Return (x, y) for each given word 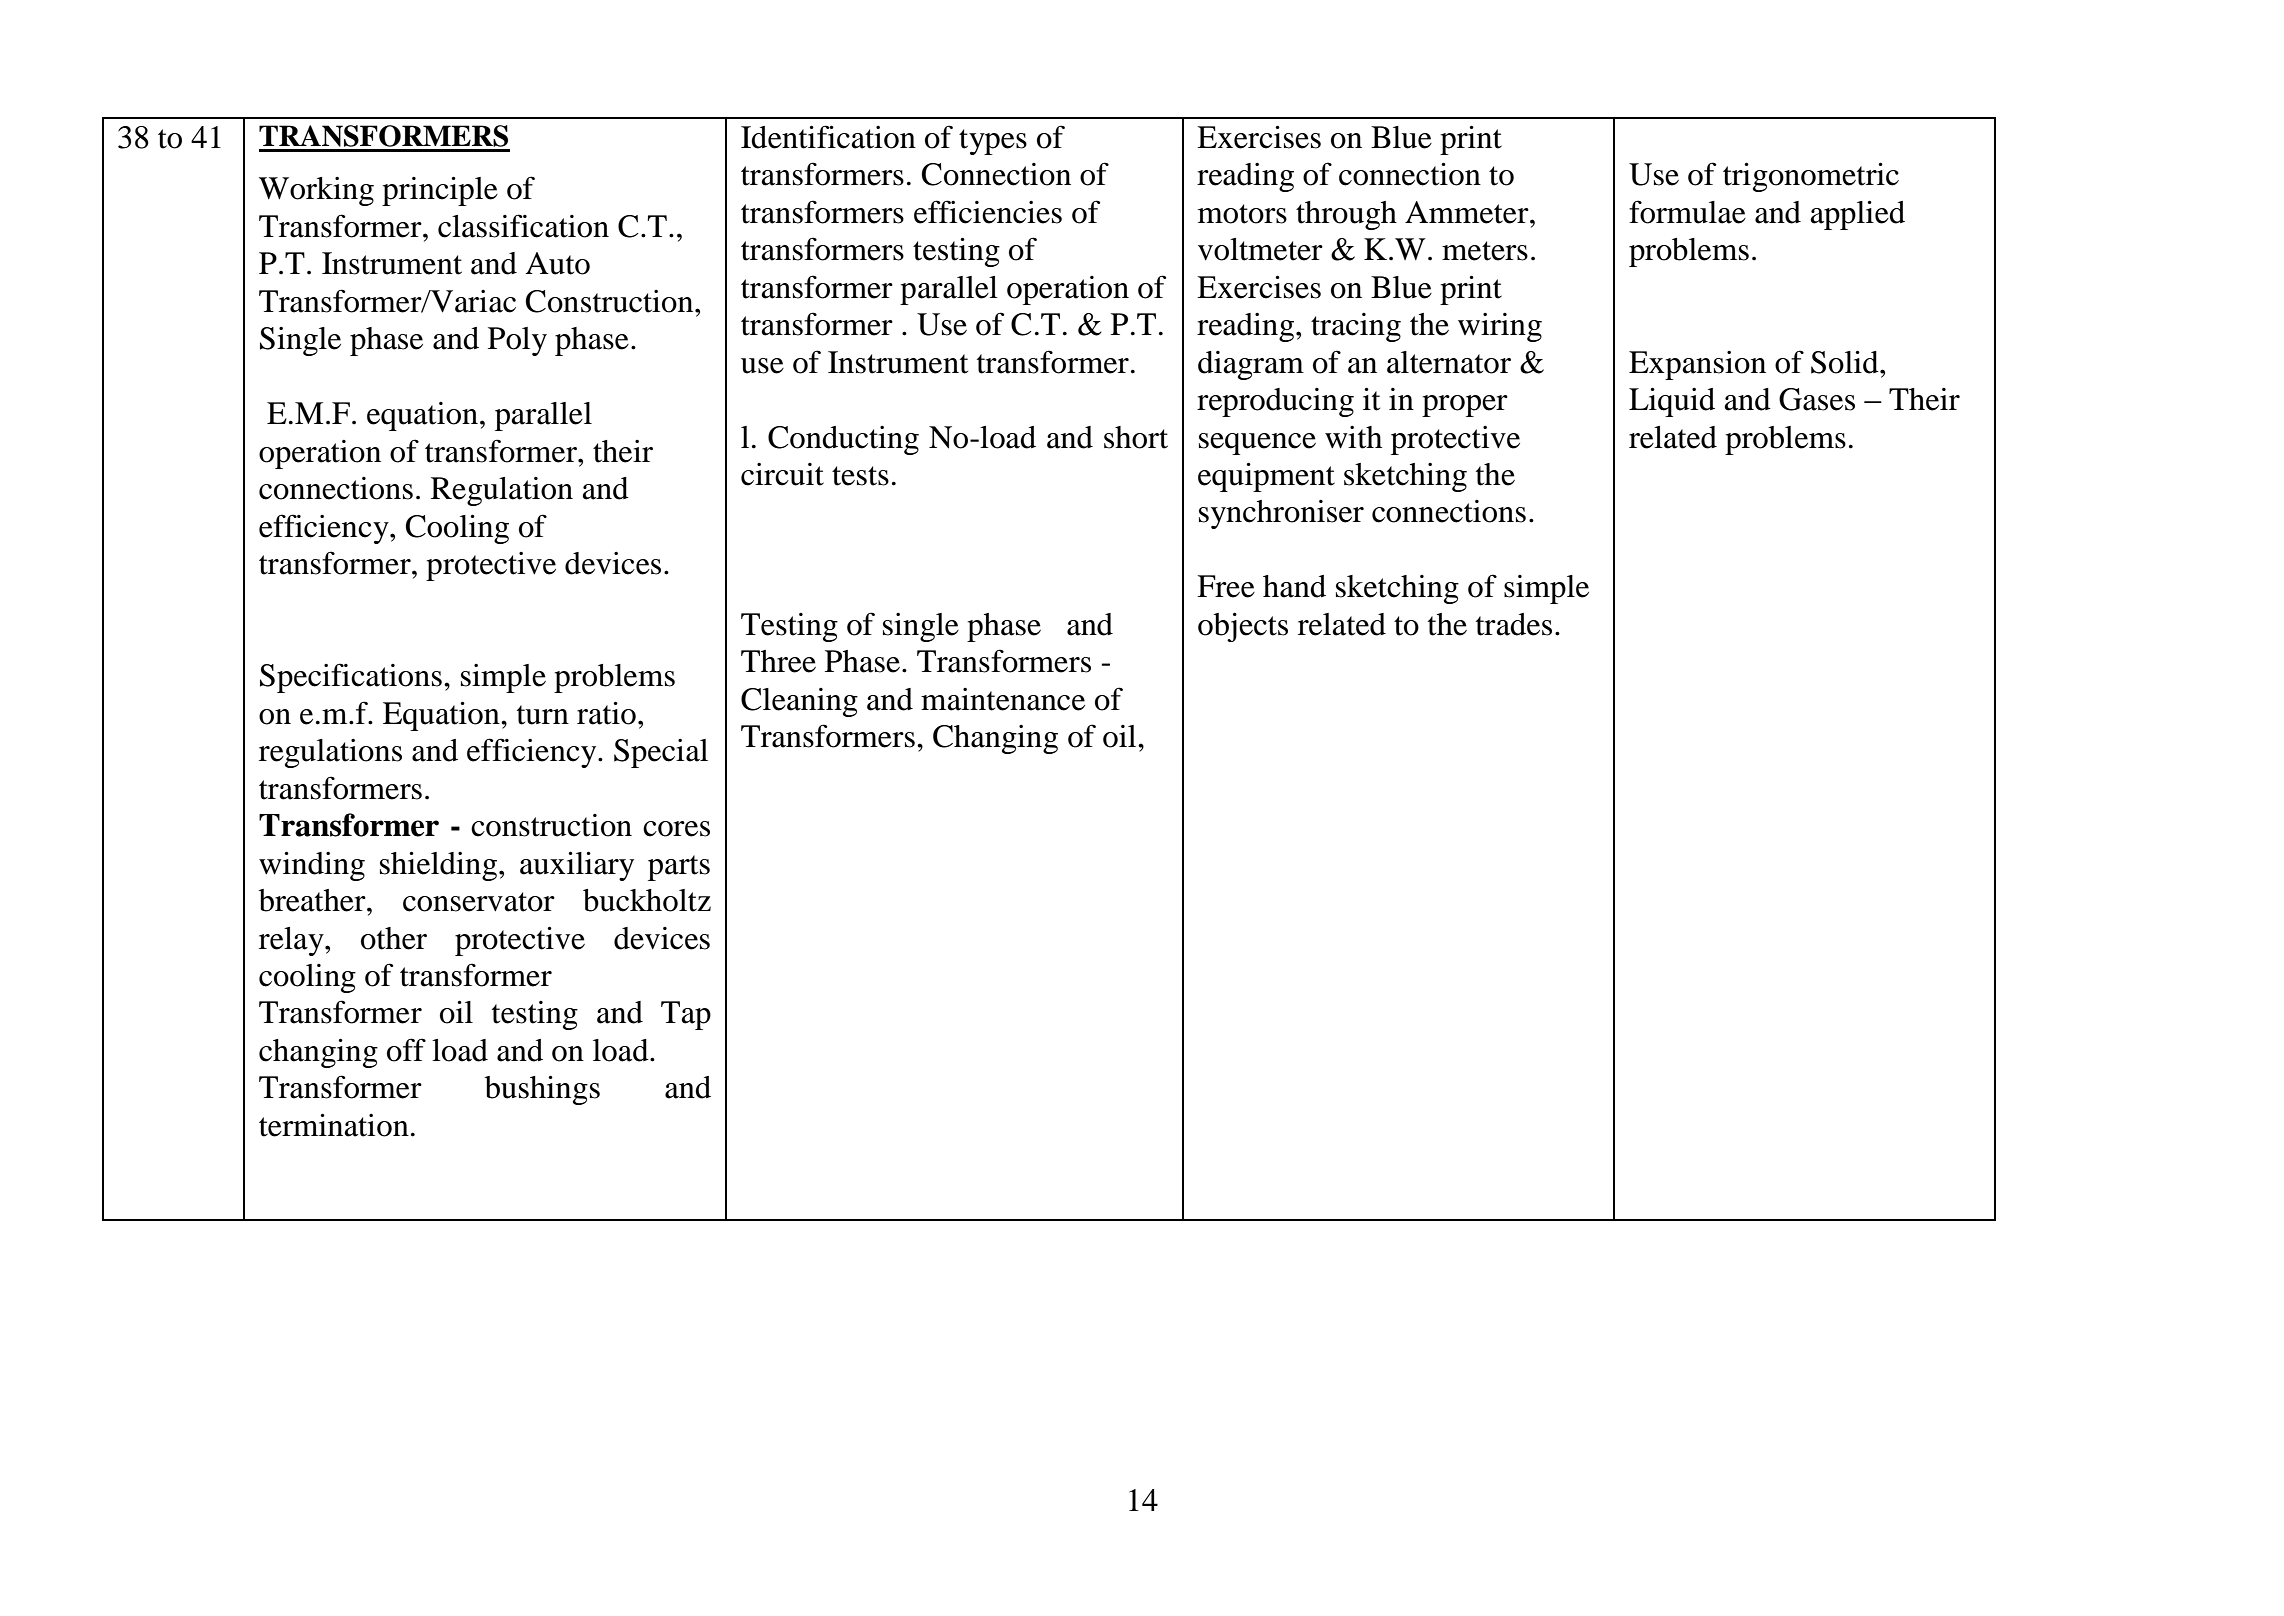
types (993, 142)
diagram (1251, 365)
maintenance (1003, 699)
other (394, 938)
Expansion (1697, 365)
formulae (1687, 212)
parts (679, 868)
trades (1514, 624)
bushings (542, 1090)
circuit (782, 474)
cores (676, 829)
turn (543, 715)
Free (1226, 586)
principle (440, 191)
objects (1243, 627)
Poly (517, 341)
